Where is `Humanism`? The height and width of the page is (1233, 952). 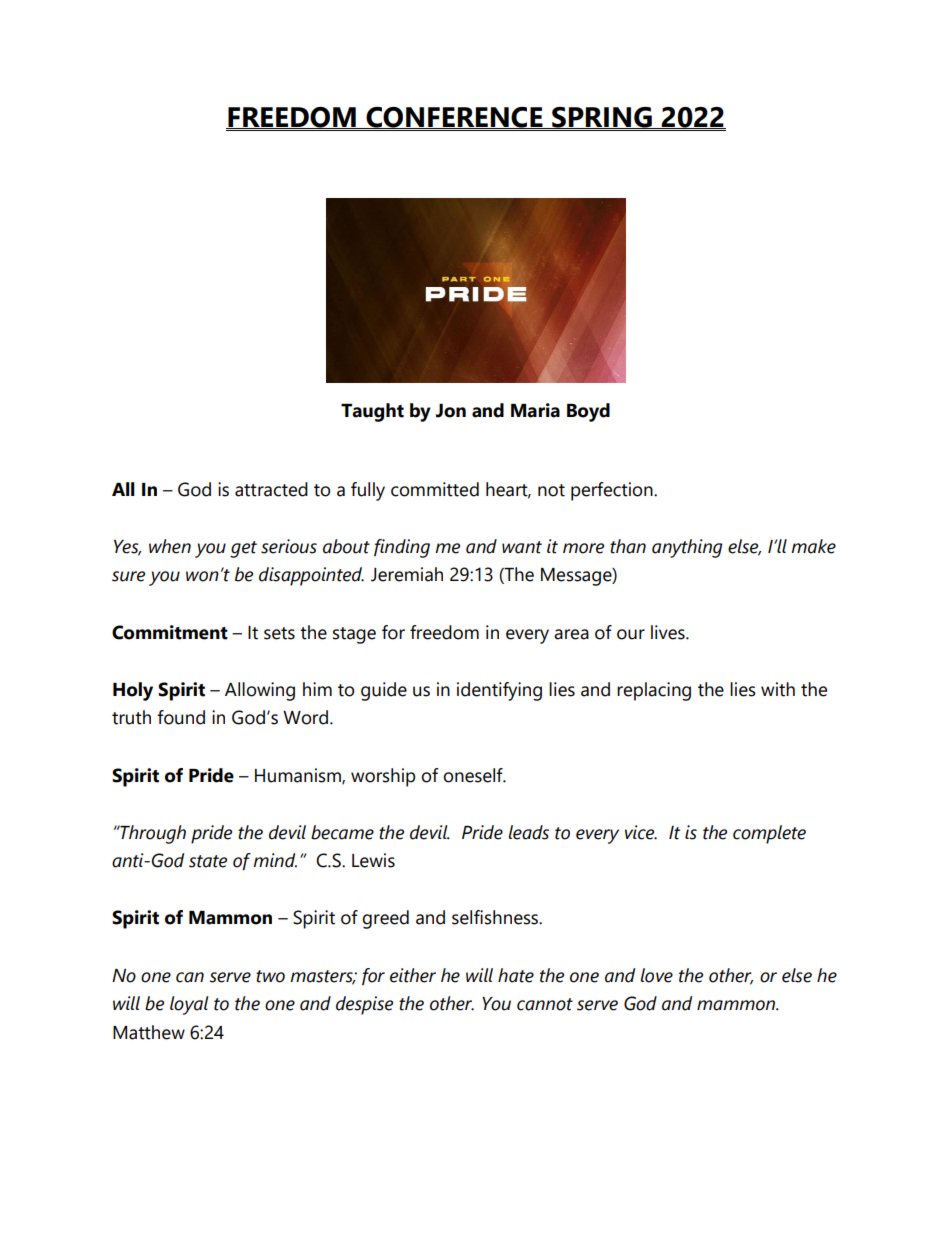
Humanism is located at coordinates (299, 776).
